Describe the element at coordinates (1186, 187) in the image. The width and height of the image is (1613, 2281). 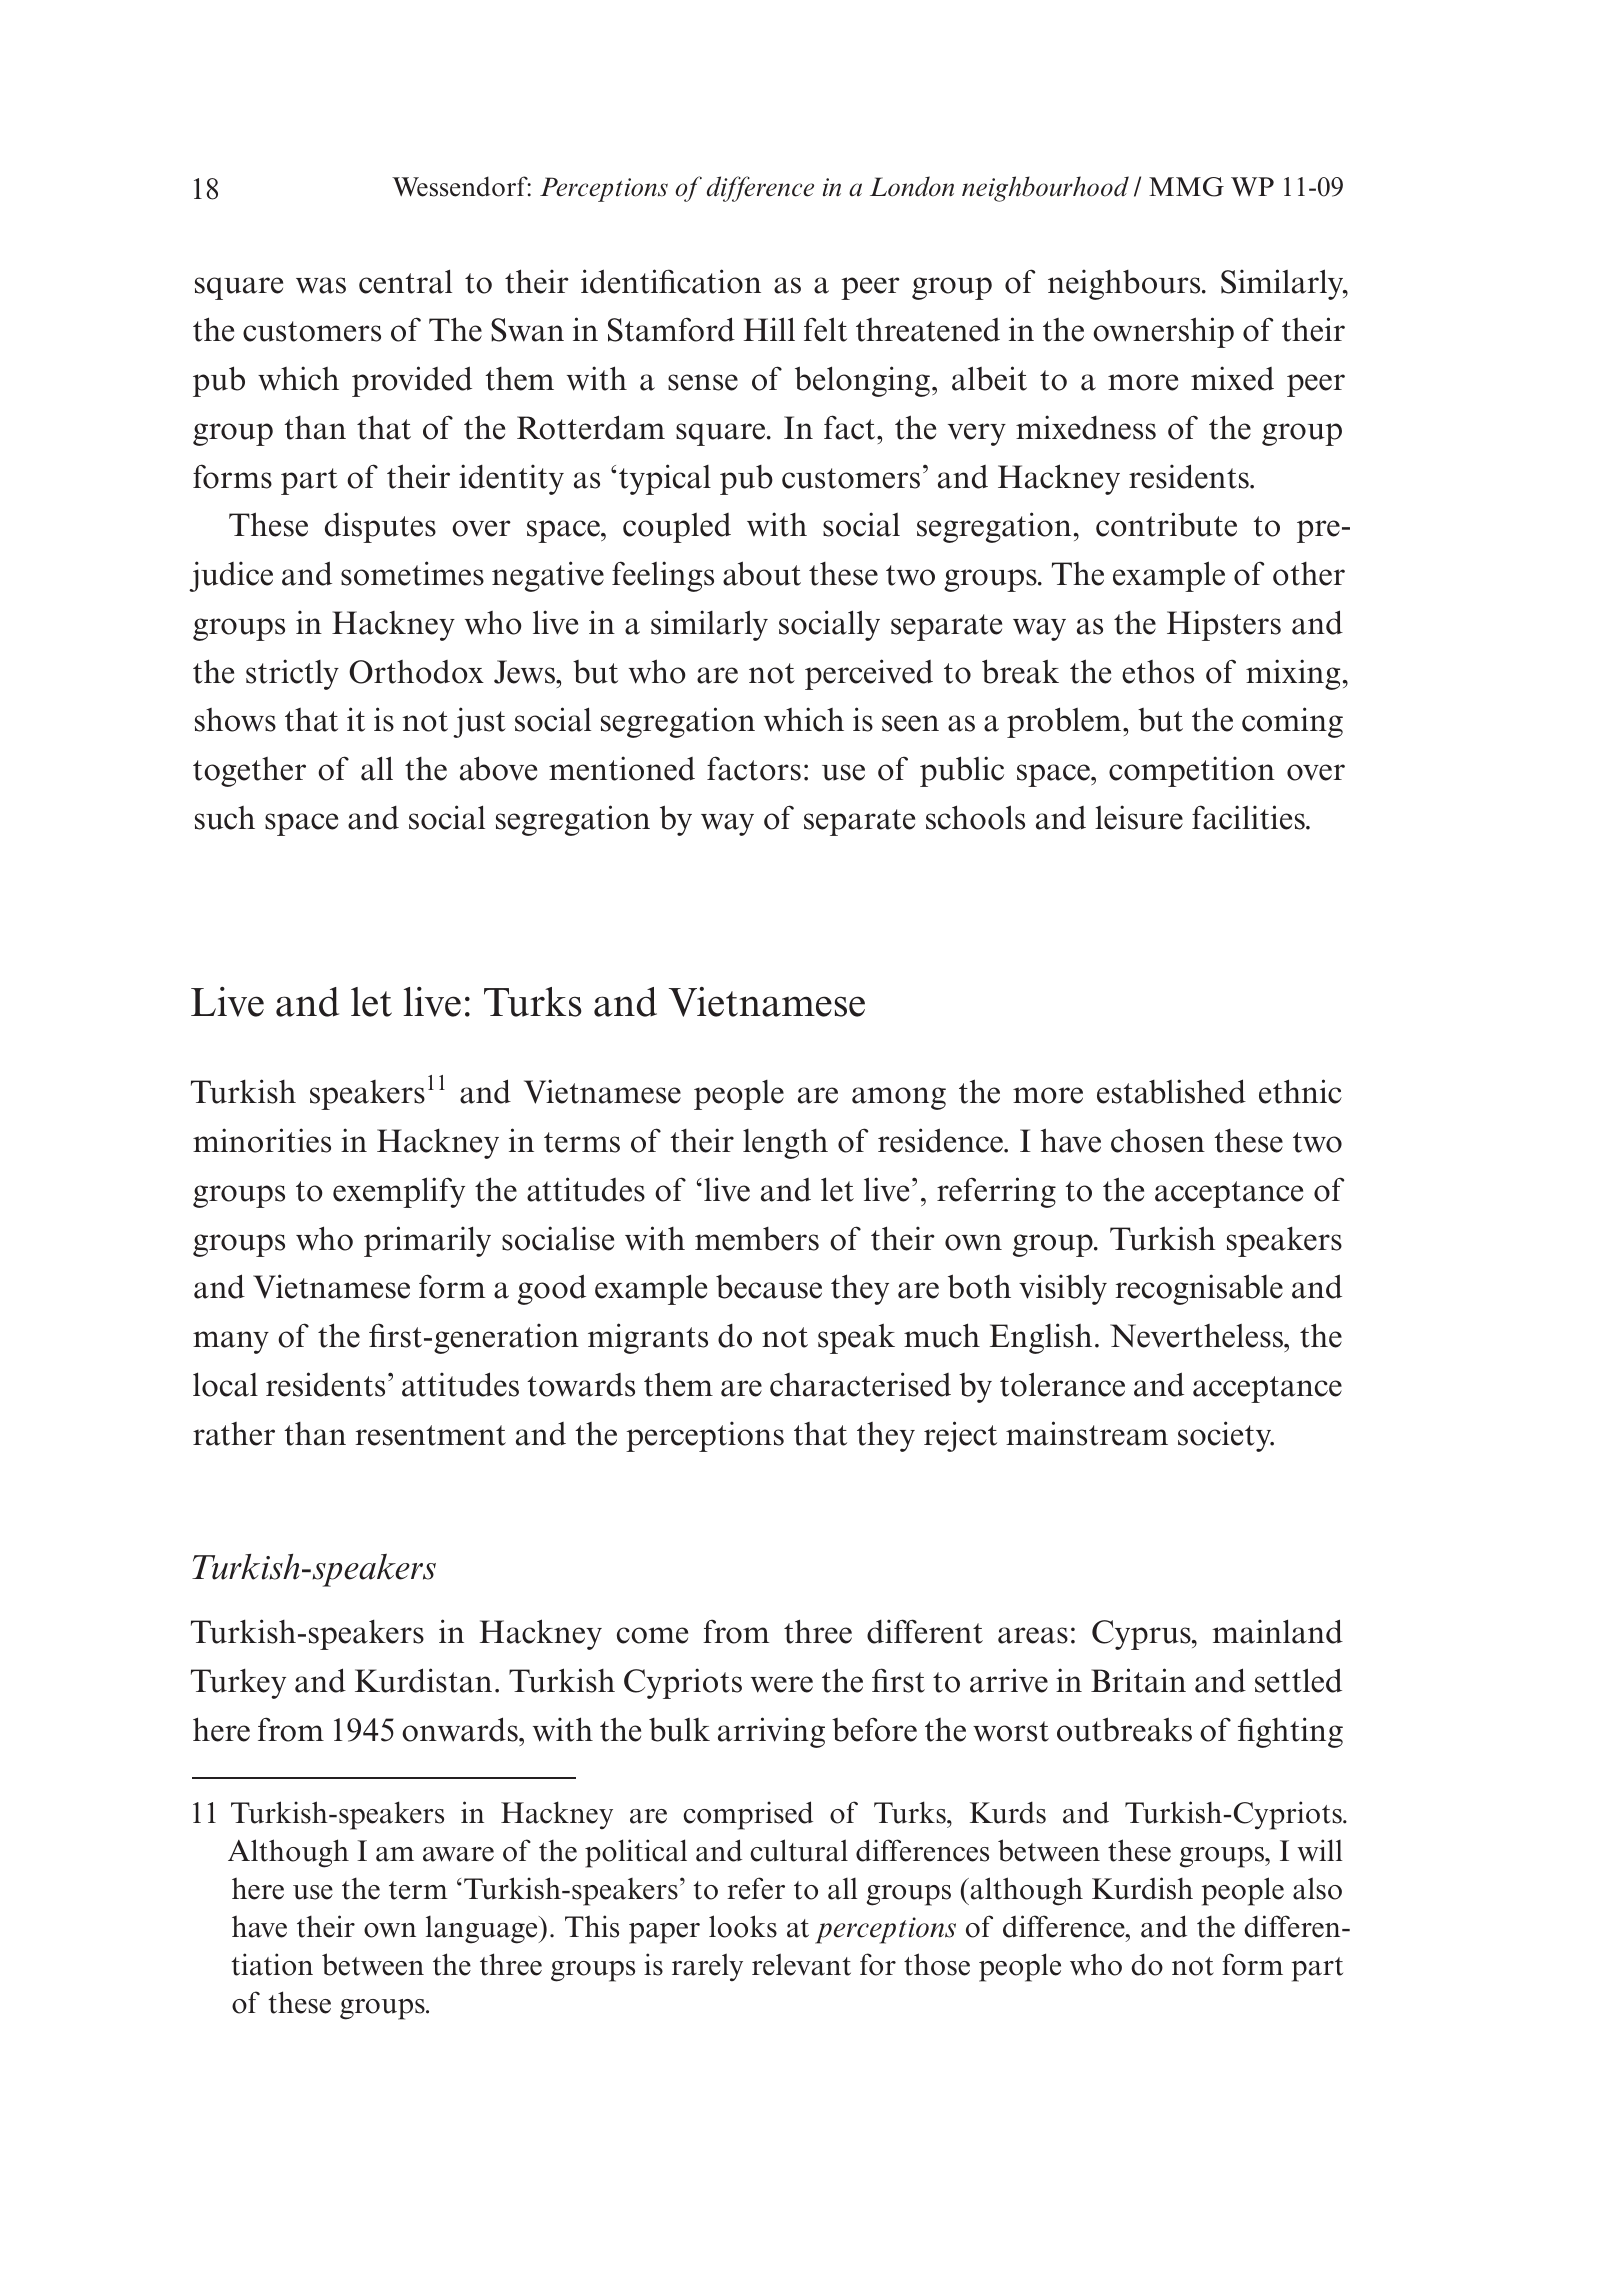
I see `MMG` at that location.
